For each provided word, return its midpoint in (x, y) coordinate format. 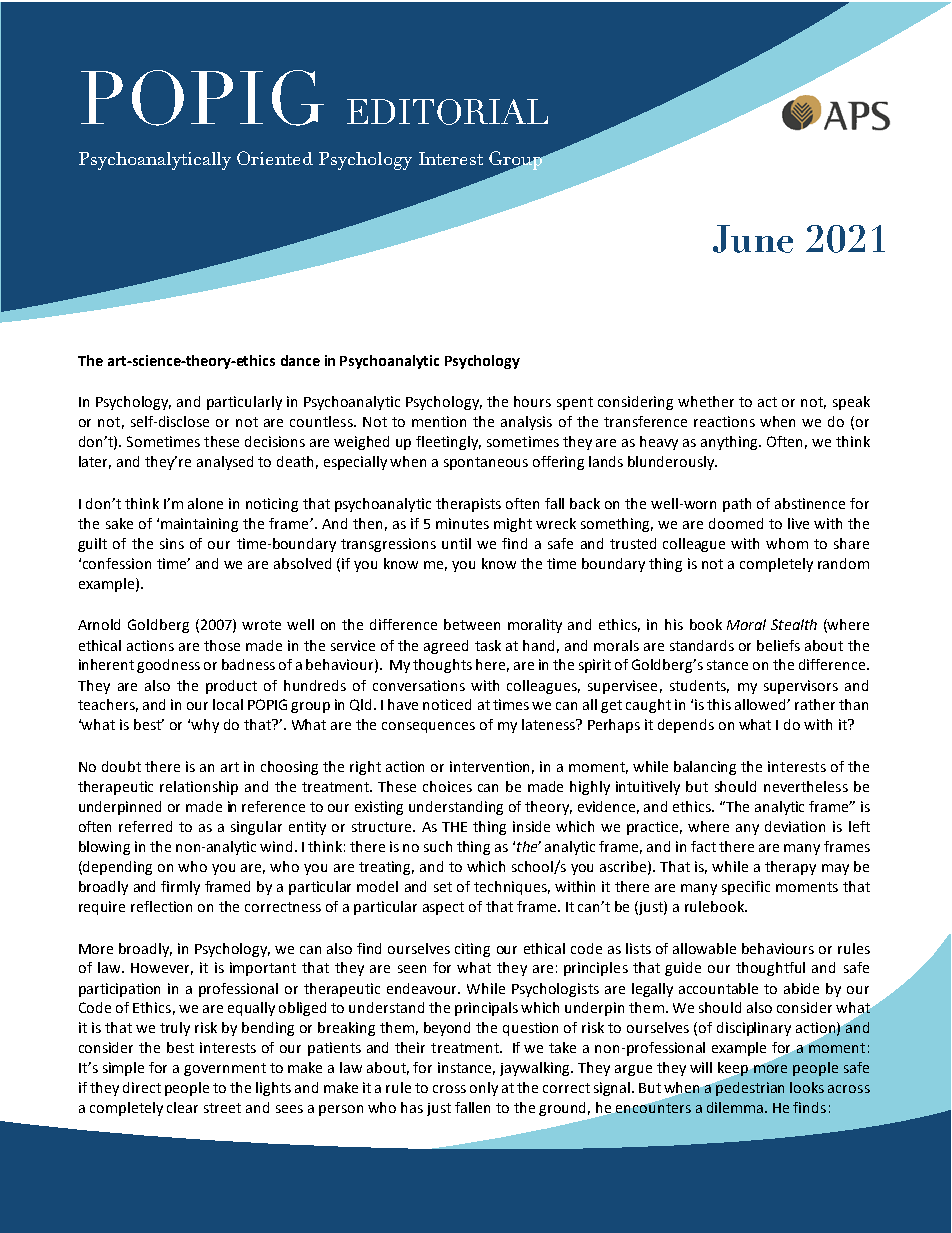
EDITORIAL (447, 112)
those (222, 645)
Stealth (794, 624)
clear (182, 1107)
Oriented (275, 158)
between (472, 624)
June (753, 239)
